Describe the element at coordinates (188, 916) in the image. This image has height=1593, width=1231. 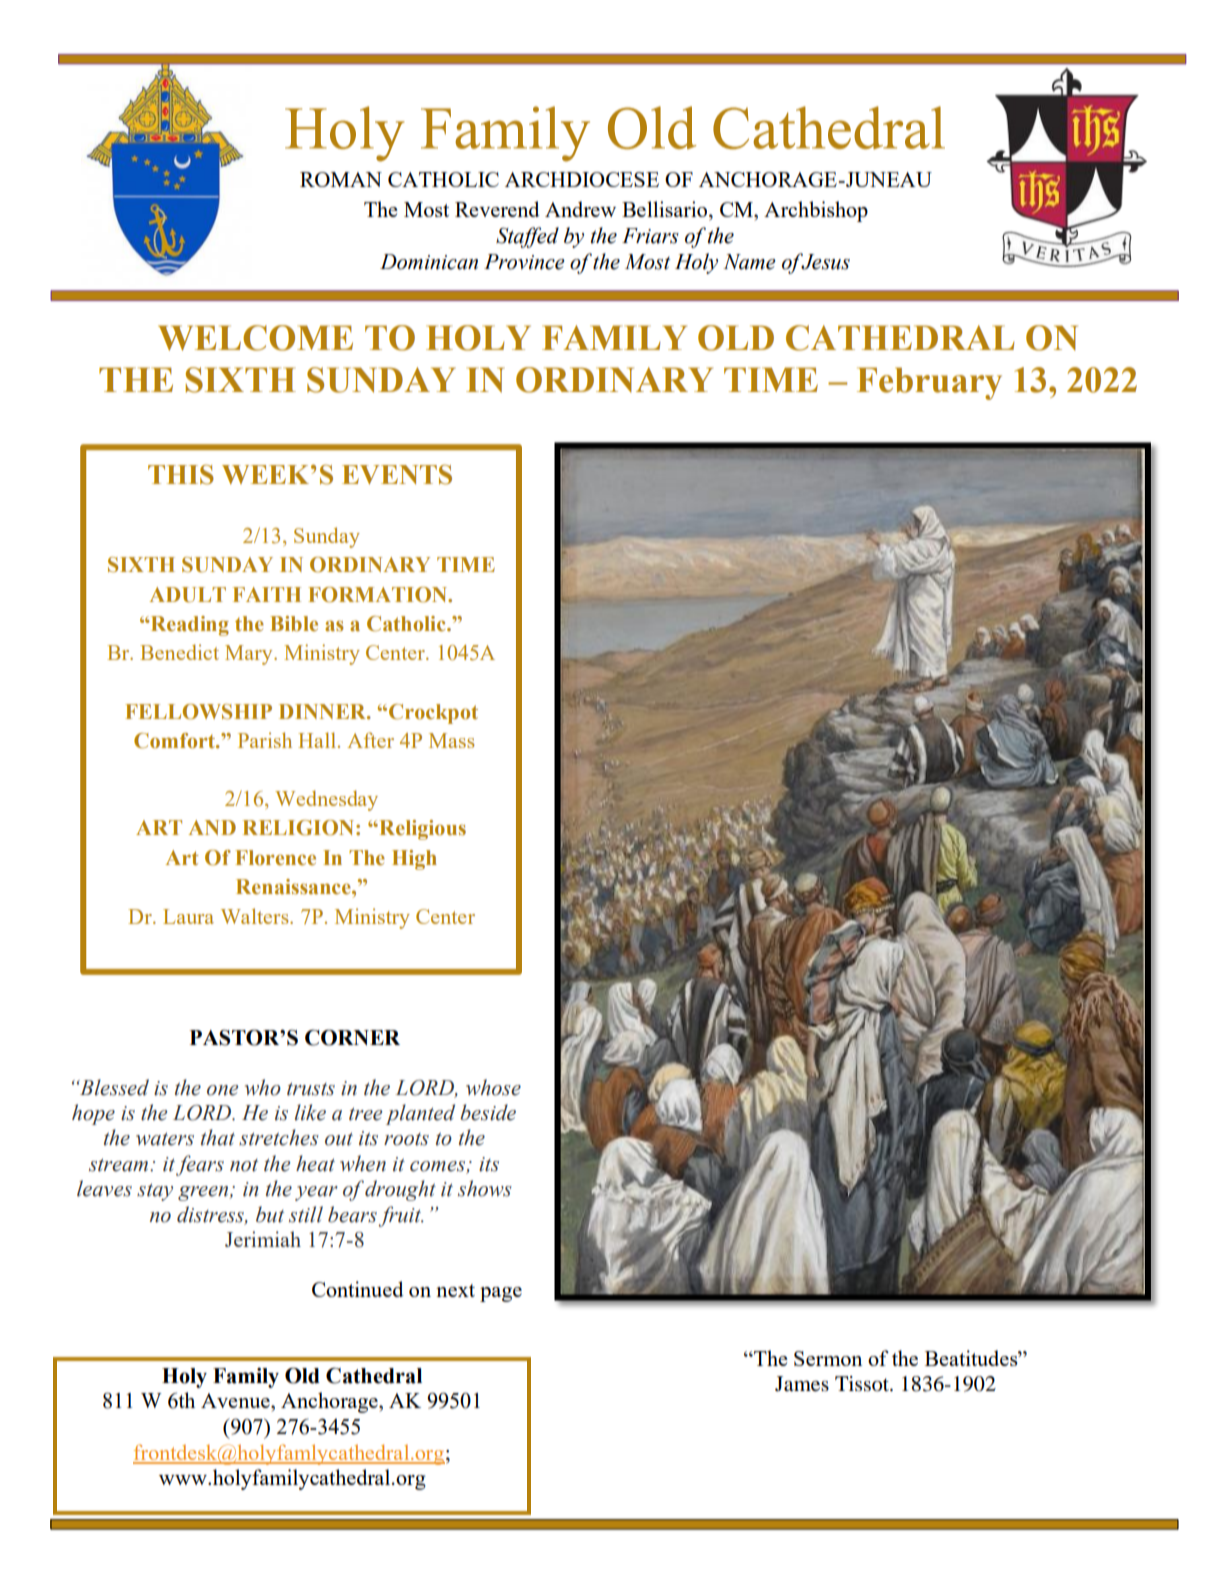
I see `Laura` at that location.
